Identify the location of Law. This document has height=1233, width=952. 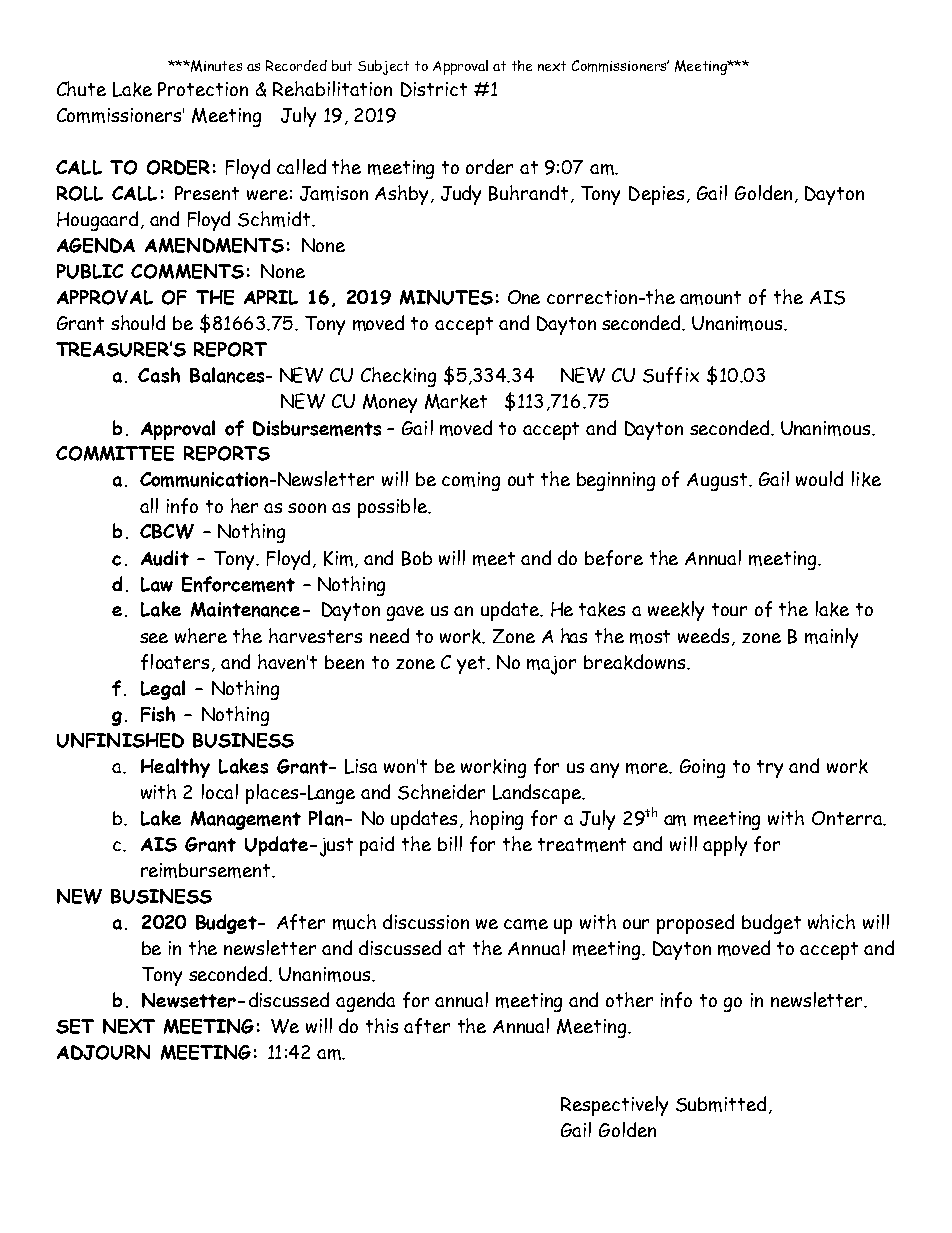
(157, 584).
